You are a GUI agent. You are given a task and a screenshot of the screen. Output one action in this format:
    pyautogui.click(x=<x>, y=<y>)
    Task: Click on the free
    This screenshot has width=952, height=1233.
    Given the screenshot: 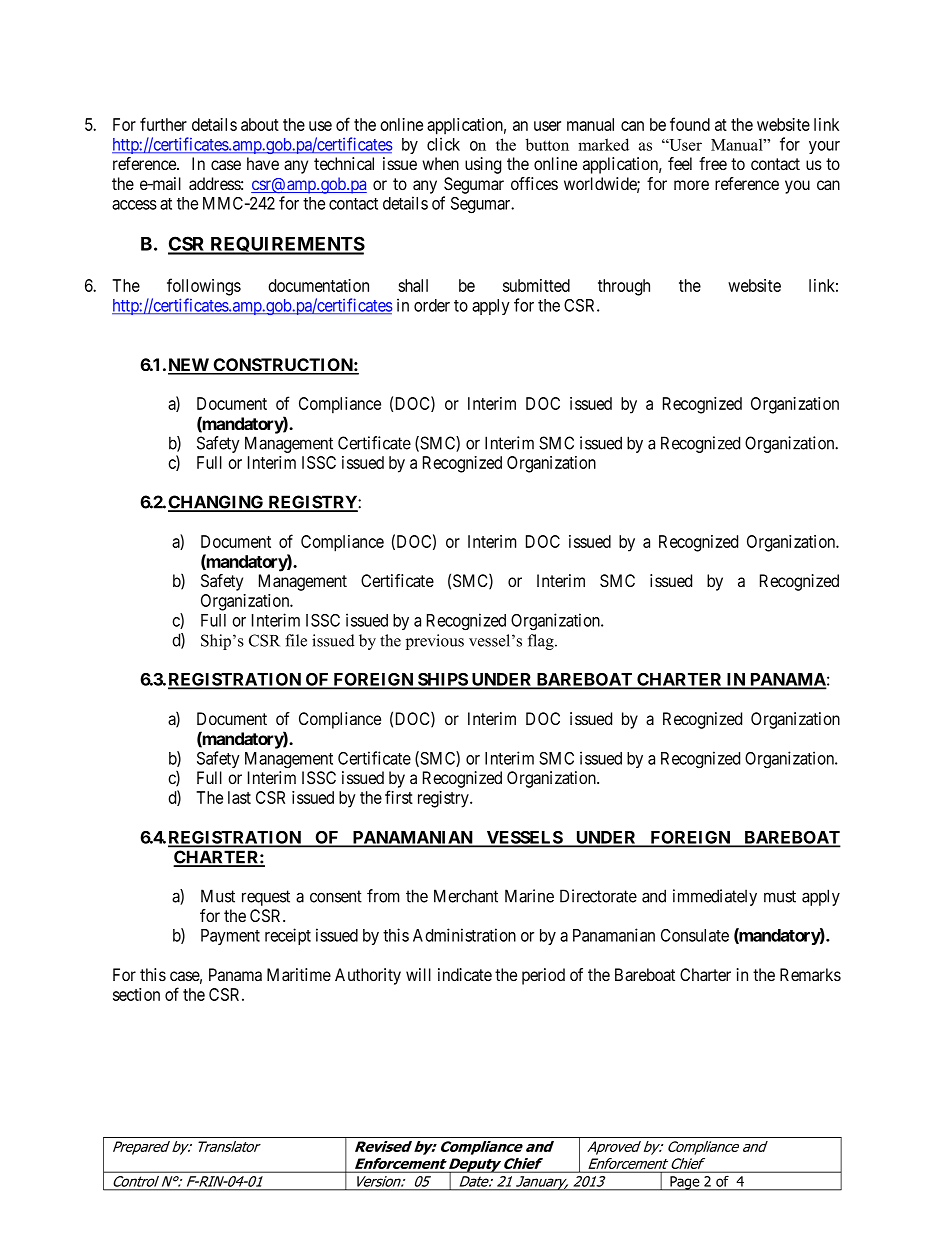 What is the action you would take?
    pyautogui.click(x=713, y=163)
